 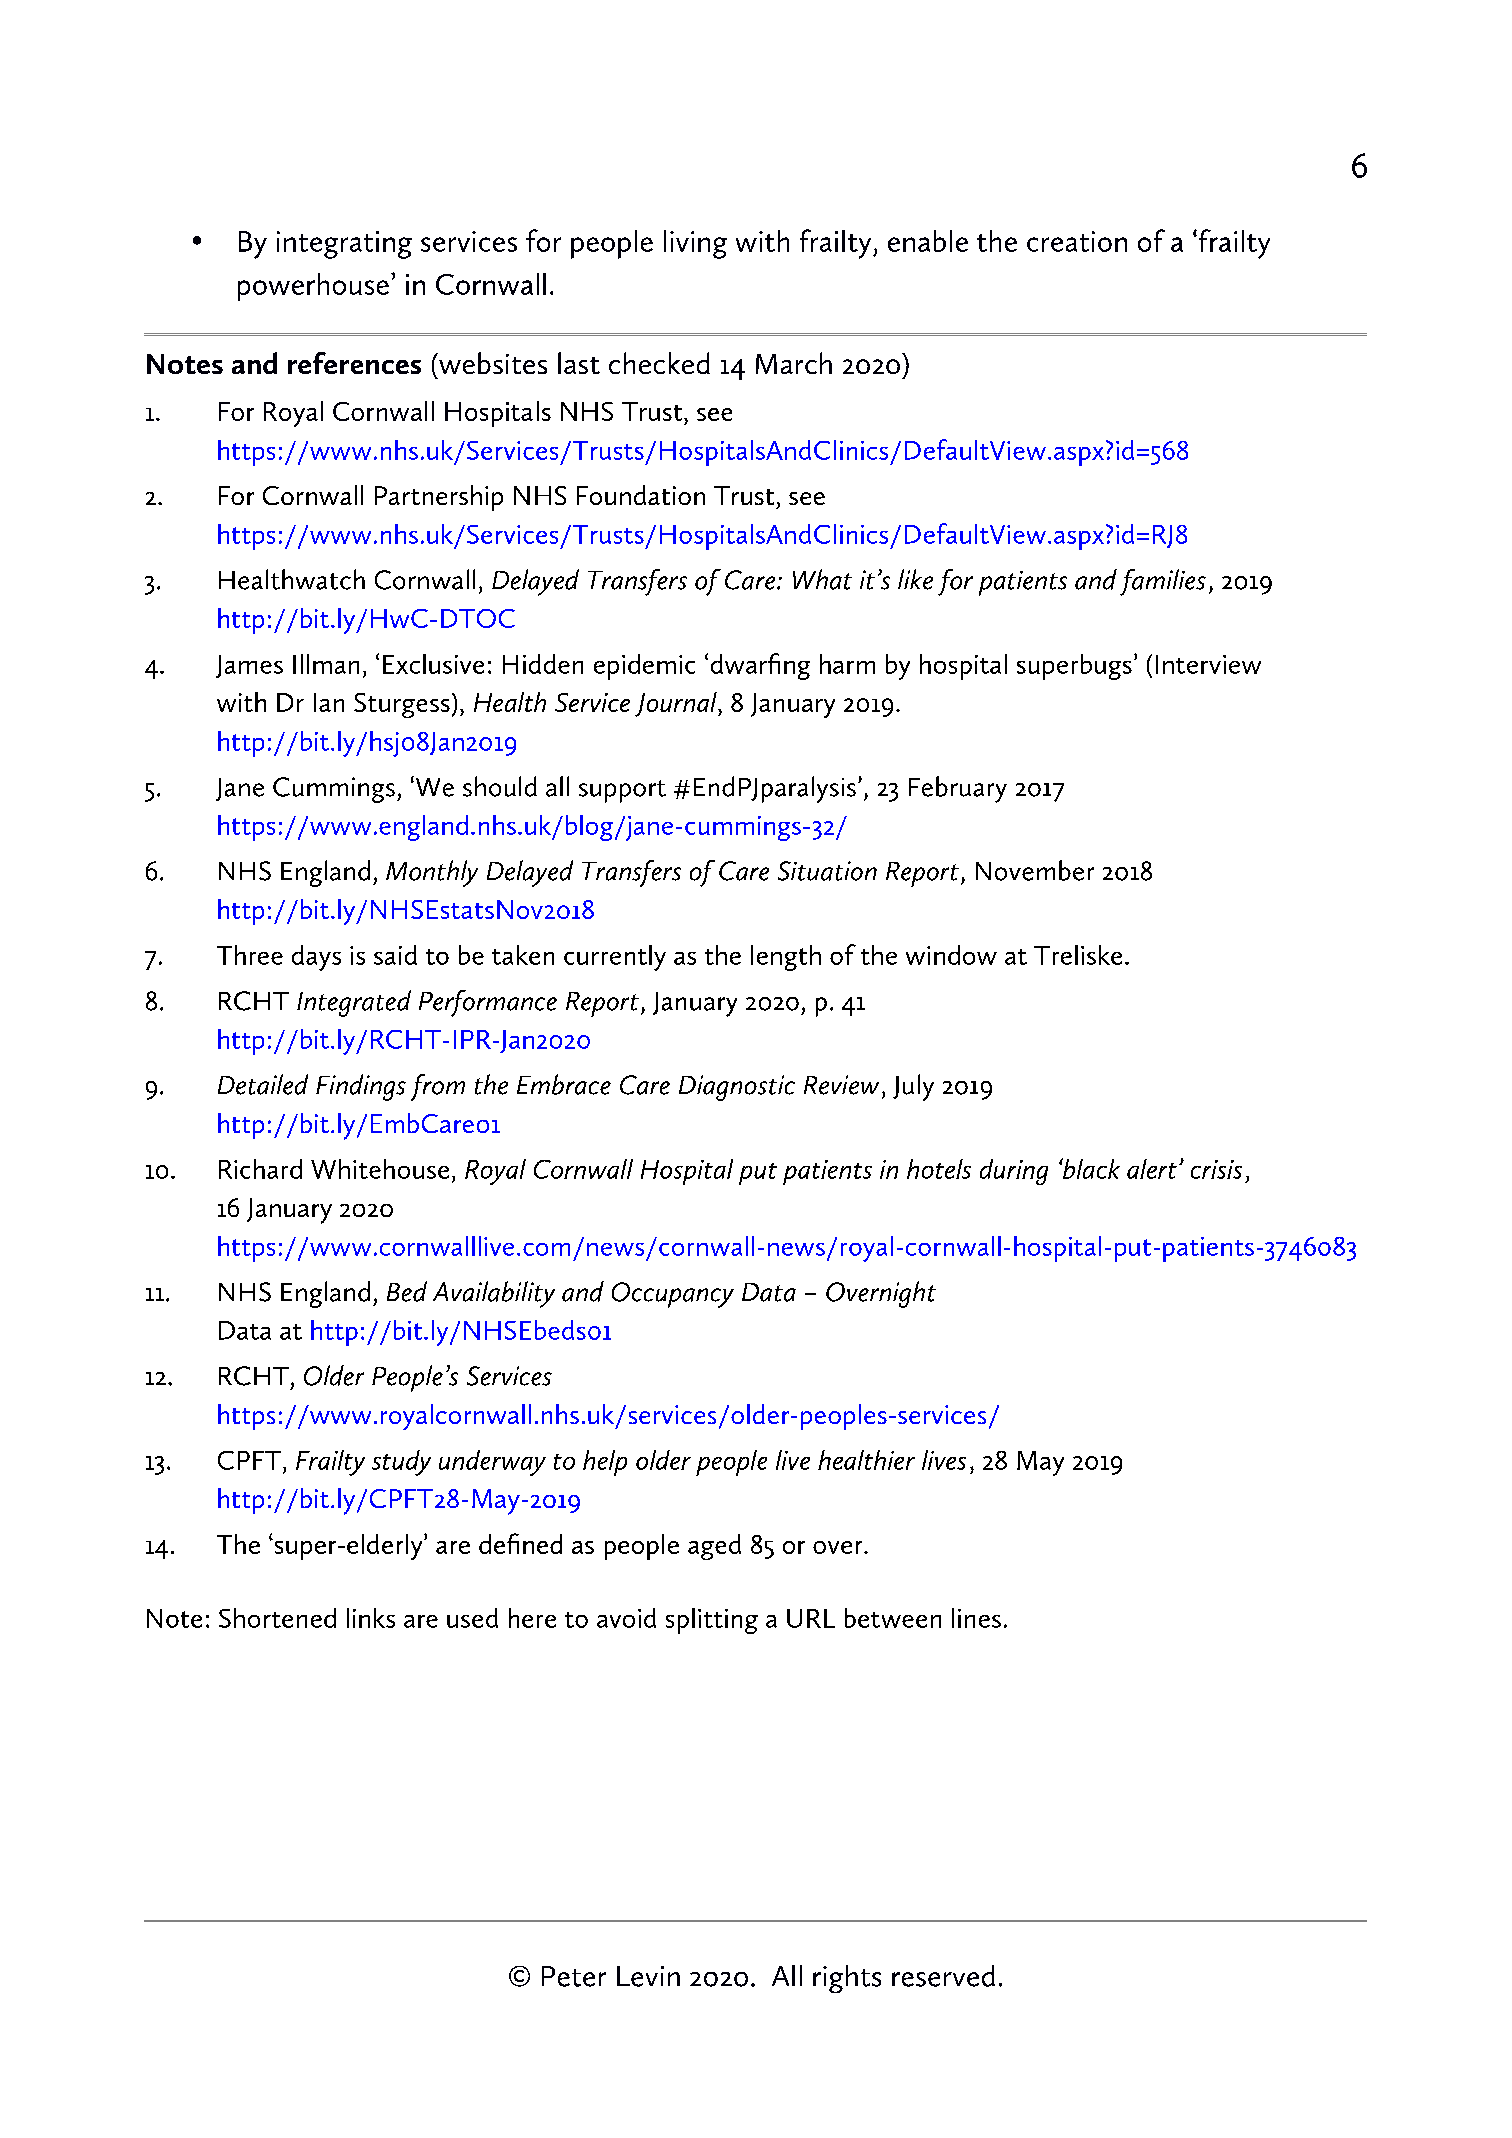 What do you see at coordinates (574, 1976) in the document?
I see `Peter` at bounding box center [574, 1976].
